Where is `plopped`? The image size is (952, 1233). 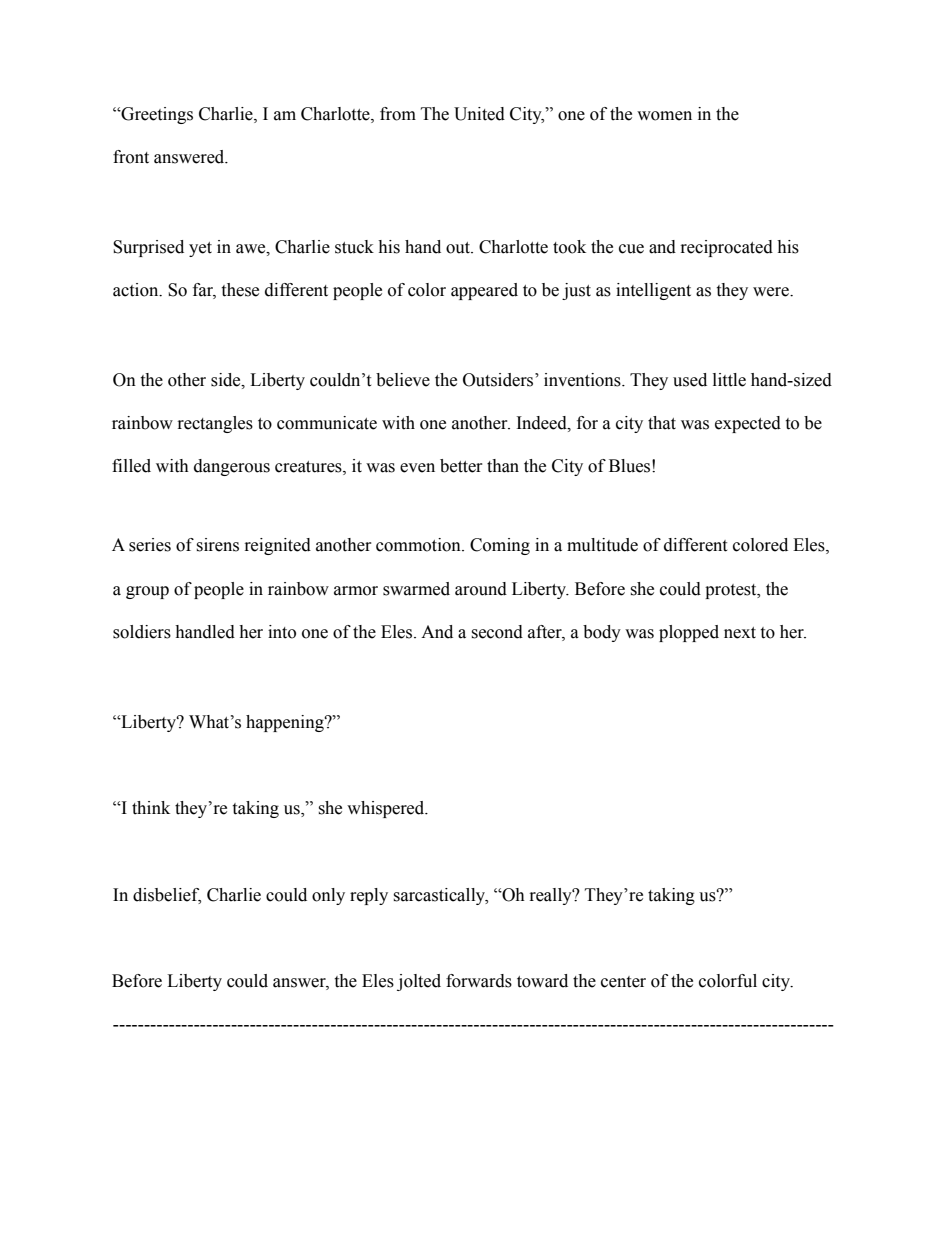 plopped is located at coordinates (689, 633).
